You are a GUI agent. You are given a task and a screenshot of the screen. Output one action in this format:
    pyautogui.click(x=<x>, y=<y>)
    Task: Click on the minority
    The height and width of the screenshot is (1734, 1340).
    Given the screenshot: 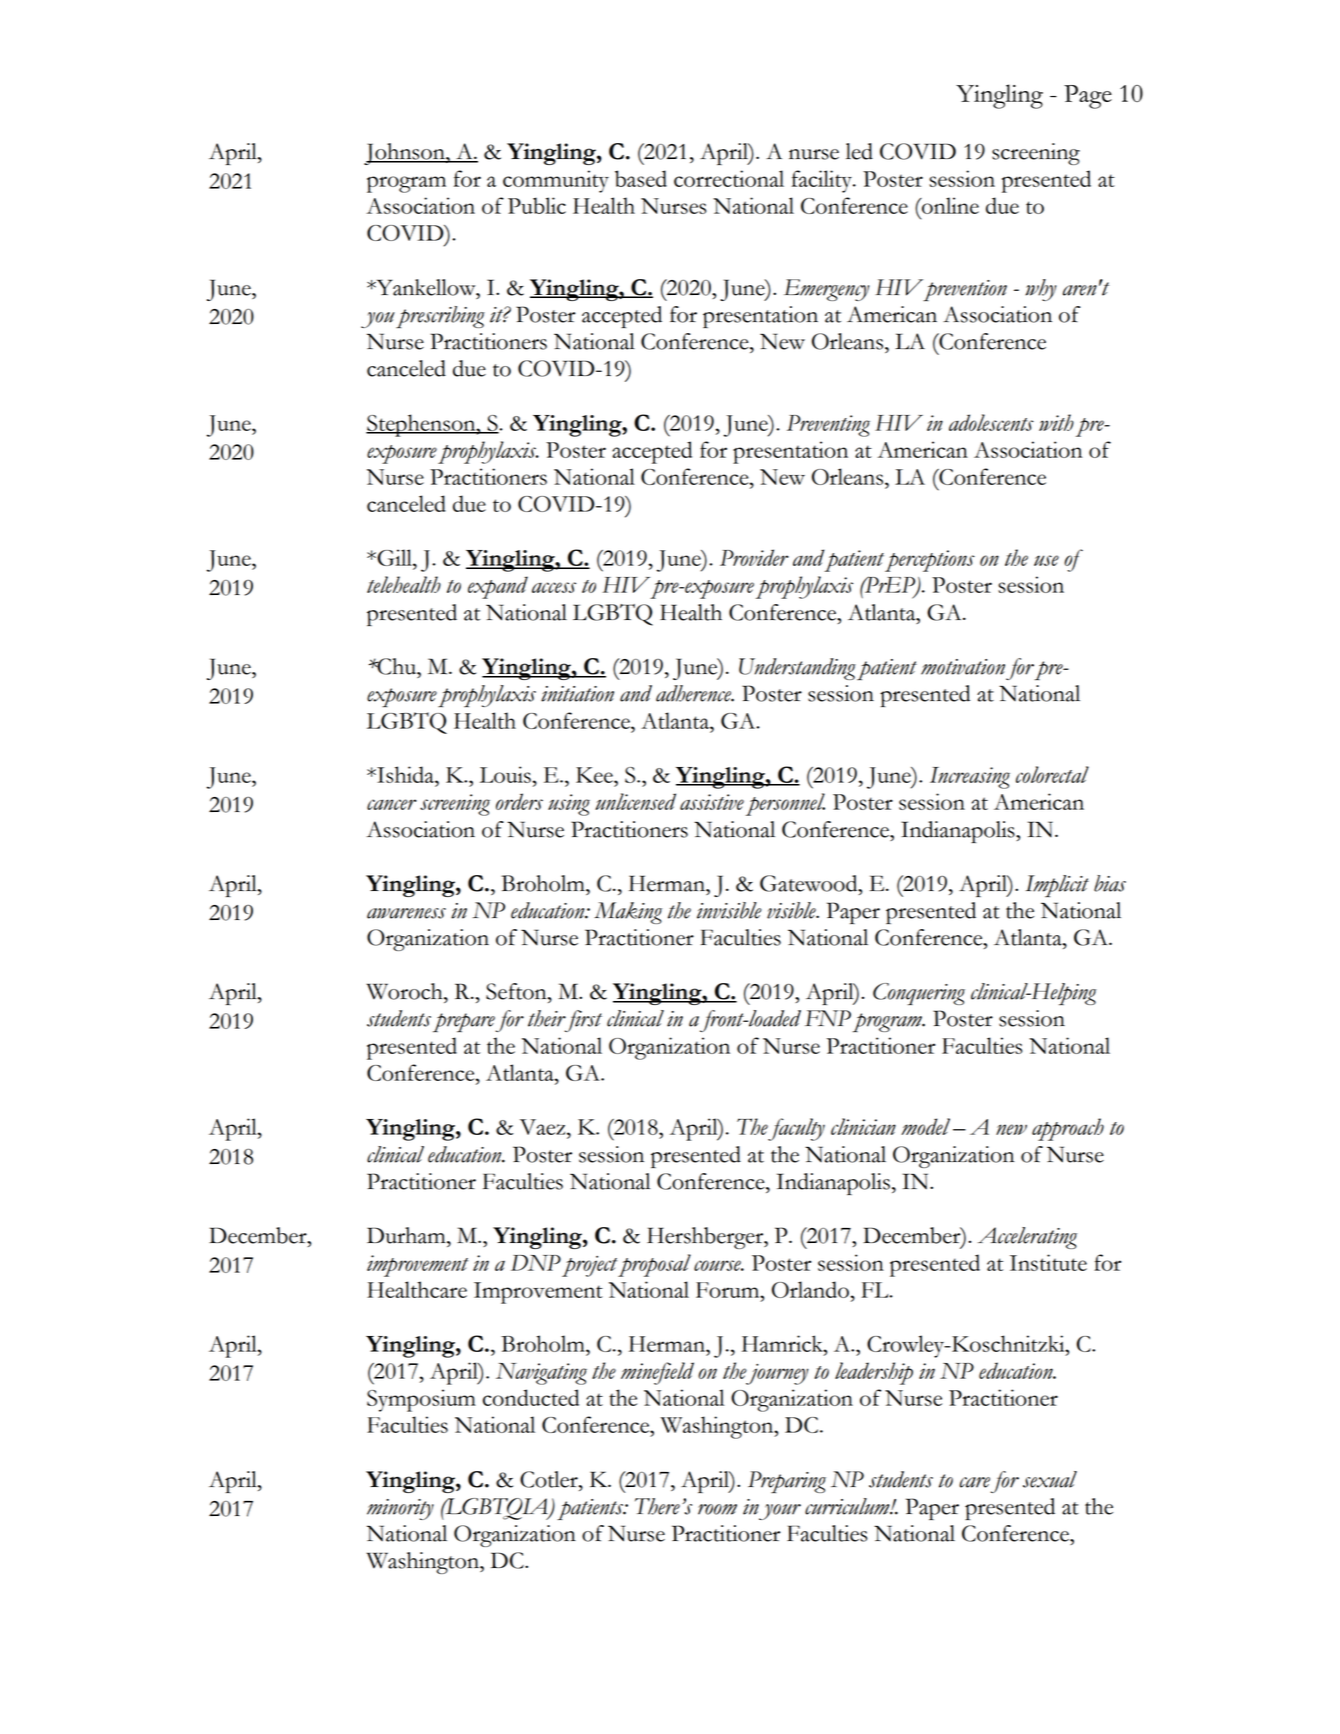 What is the action you would take?
    pyautogui.click(x=400, y=1509)
